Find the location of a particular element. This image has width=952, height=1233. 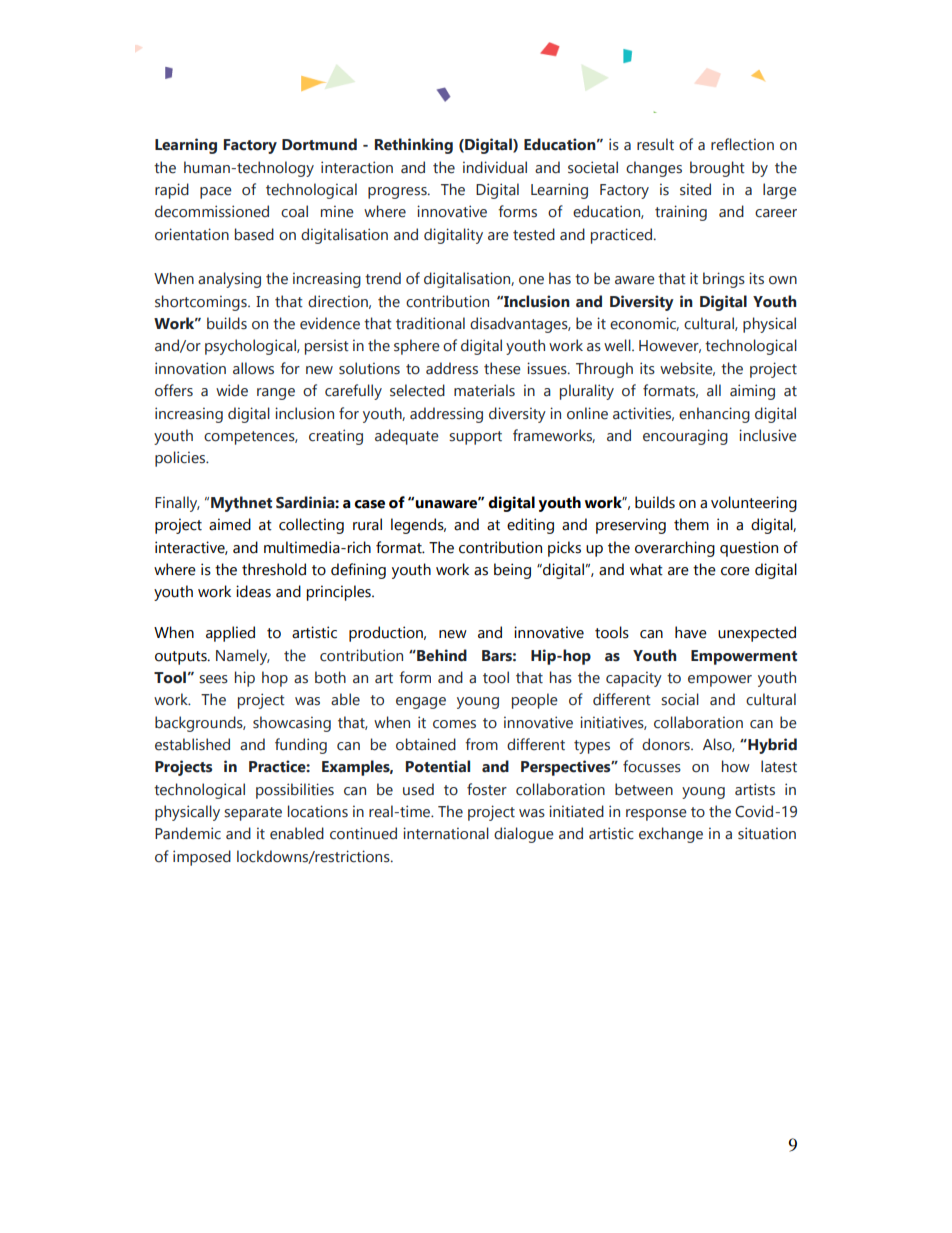

brought is located at coordinates (717, 169).
